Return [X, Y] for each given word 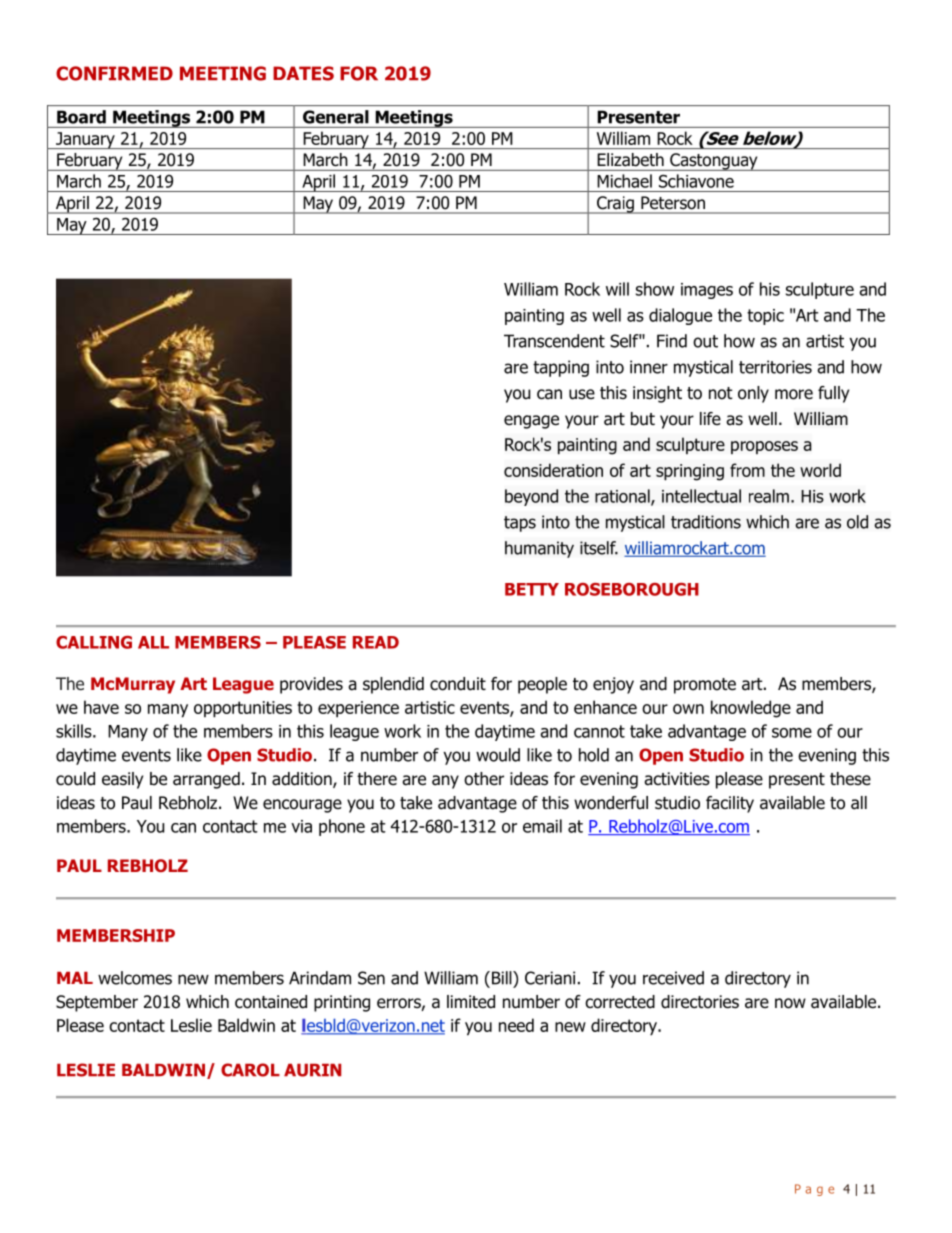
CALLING [94, 642]
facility [730, 804]
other [484, 779]
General [336, 117]
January [85, 140]
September [97, 1003]
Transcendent [554, 341]
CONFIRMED [114, 73]
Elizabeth [631, 159]
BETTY [532, 589]
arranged [206, 780]
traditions [706, 522]
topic [765, 317]
